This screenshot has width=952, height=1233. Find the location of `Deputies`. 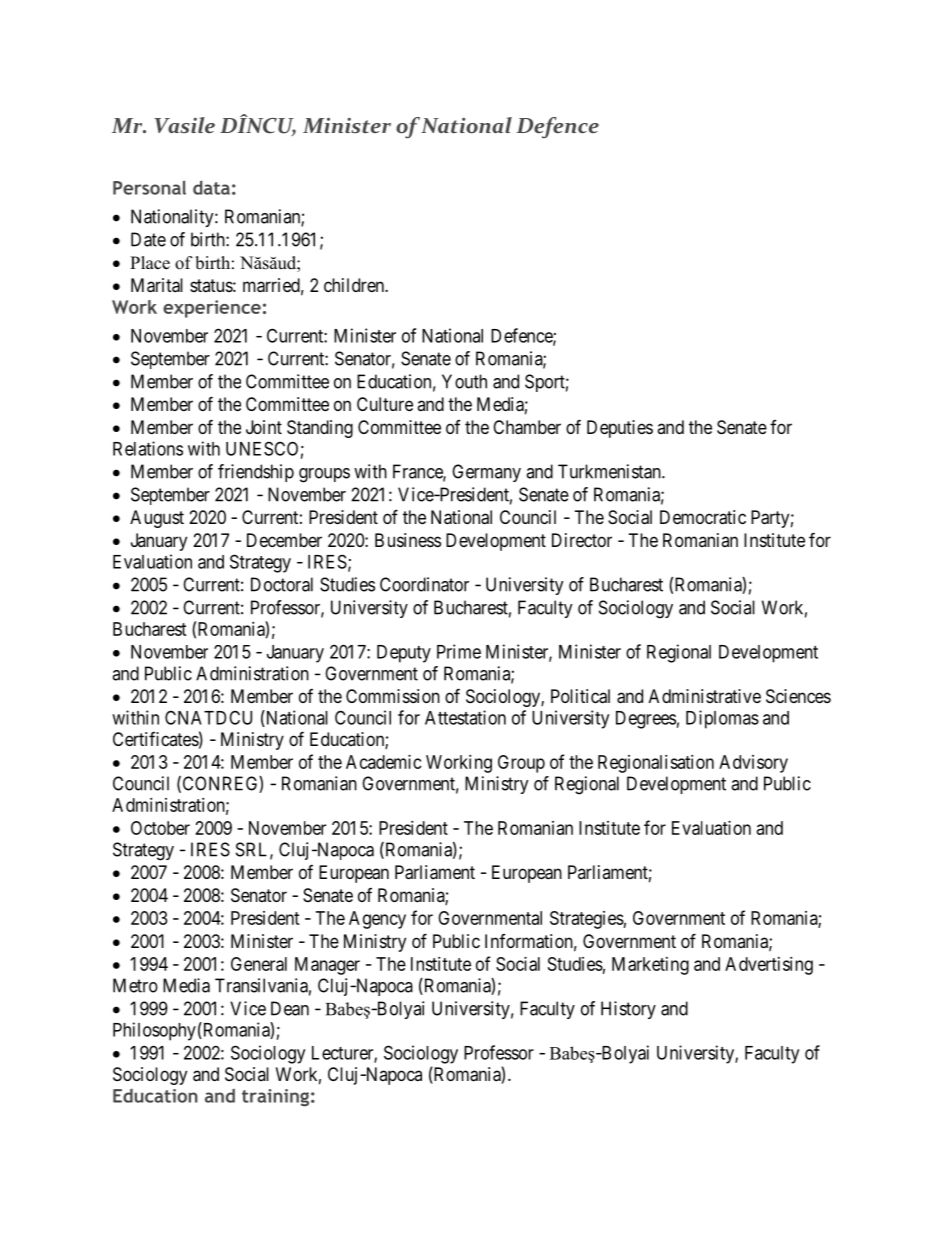

Deputies is located at coordinates (620, 429).
